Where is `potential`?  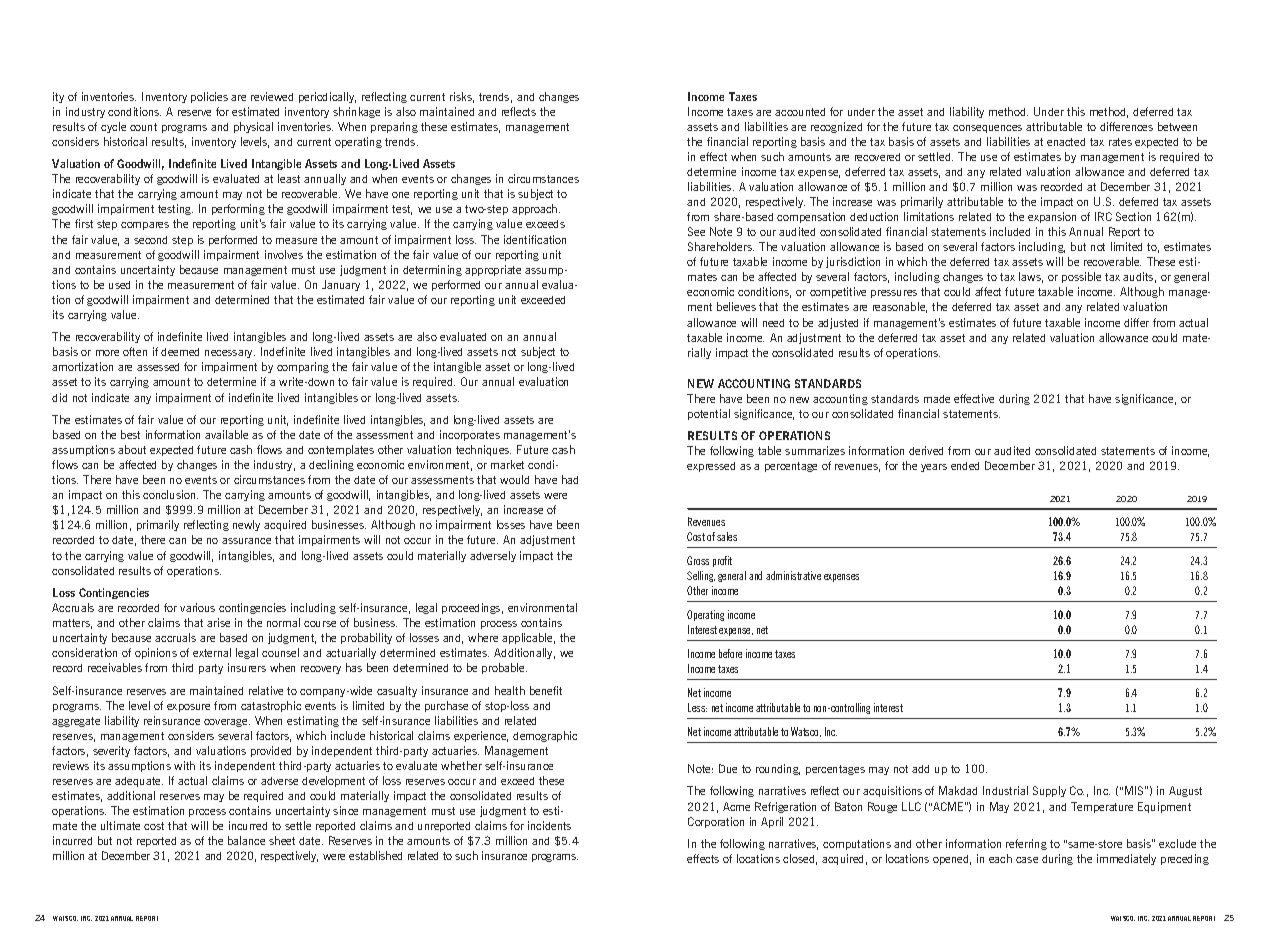 potential is located at coordinates (709, 414).
